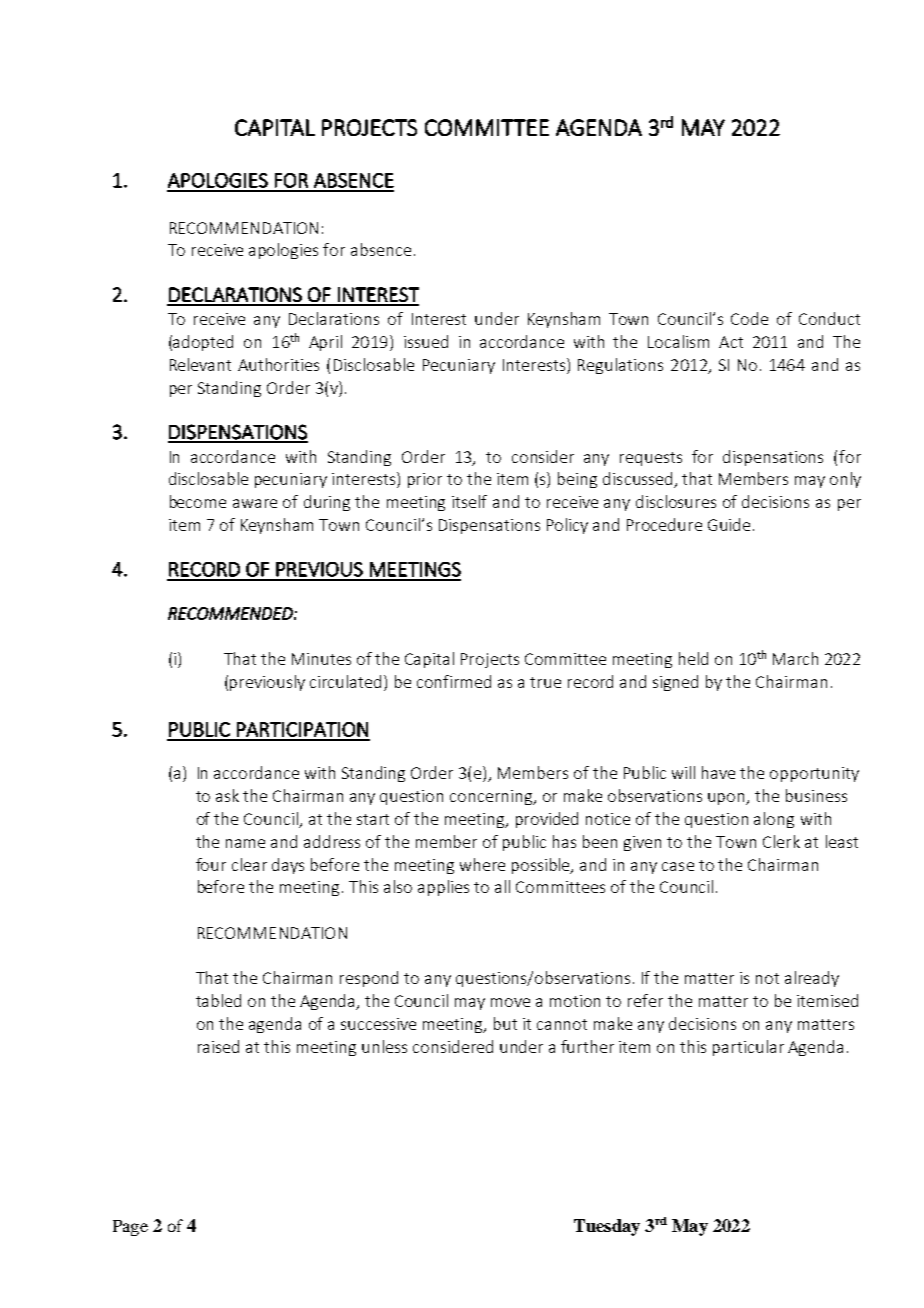  Describe the element at coordinates (731, 342) in the screenshot. I see `Act` at that location.
